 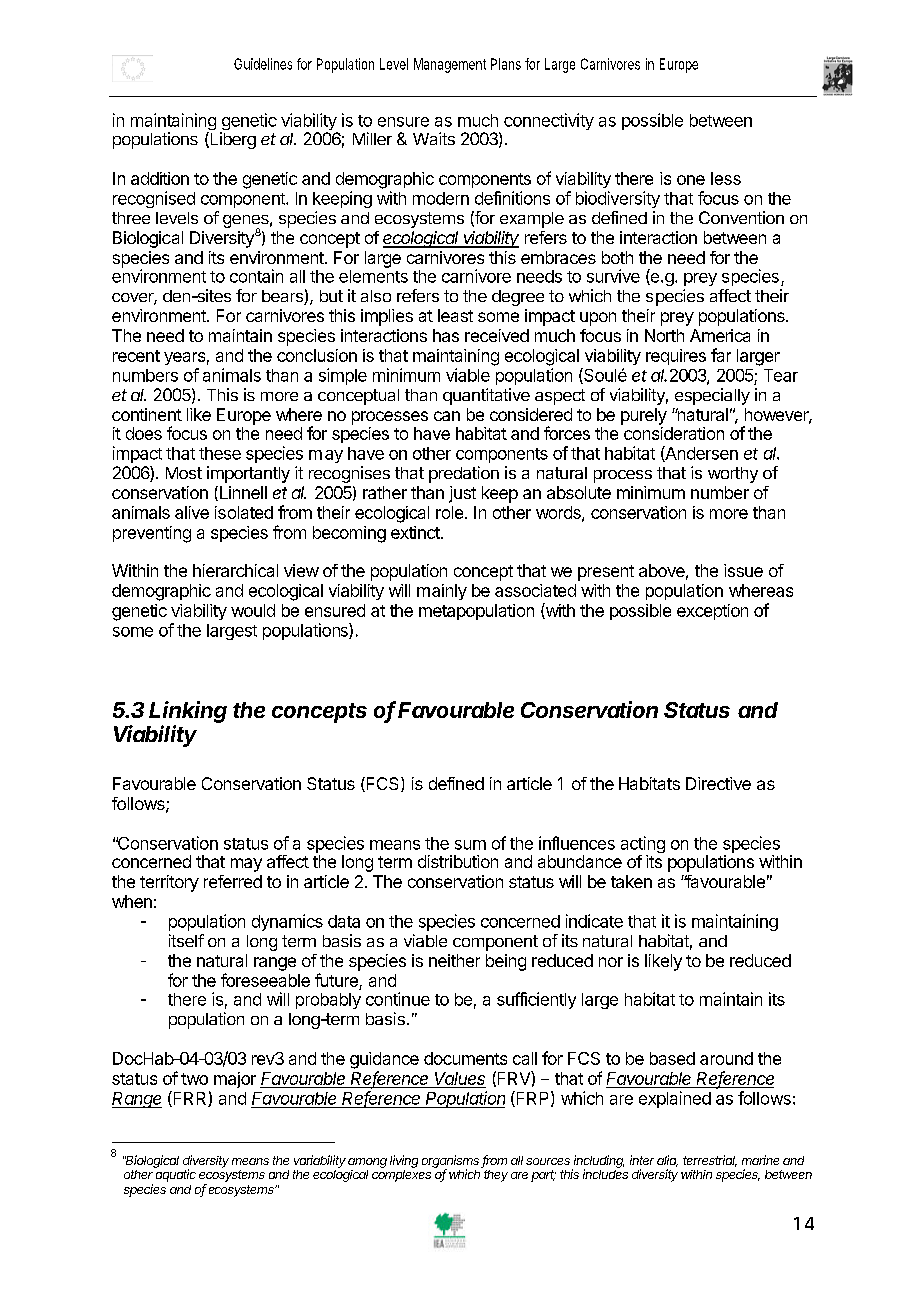 What do you see at coordinates (233, 881) in the screenshot?
I see `referred` at bounding box center [233, 881].
